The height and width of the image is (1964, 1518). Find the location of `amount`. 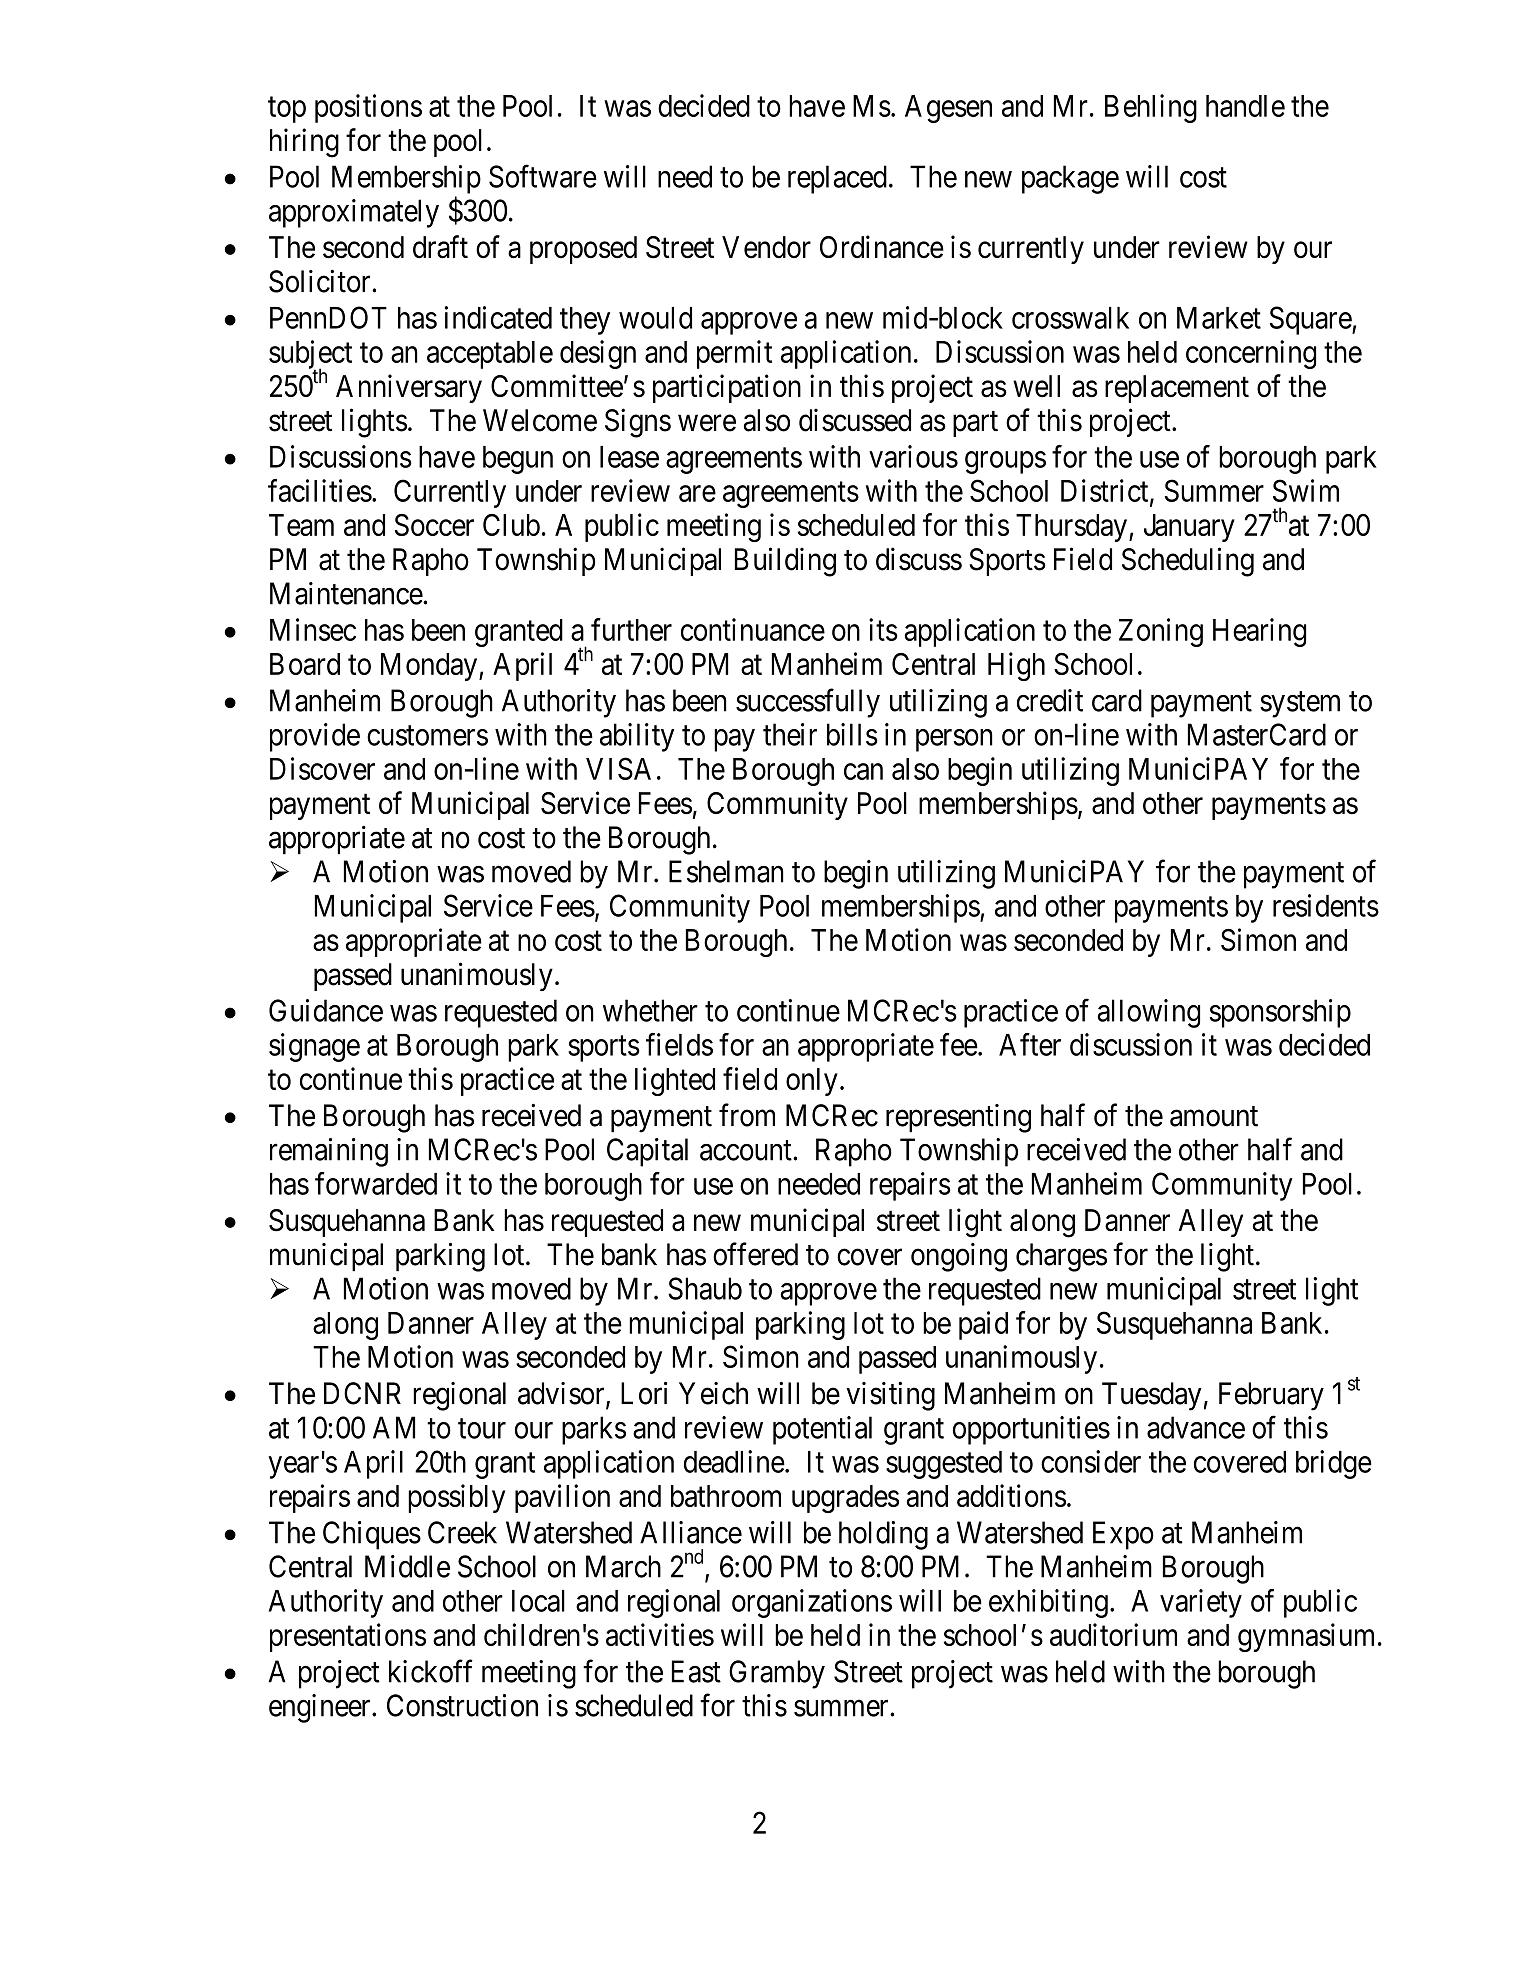

amount is located at coordinates (1214, 1116).
